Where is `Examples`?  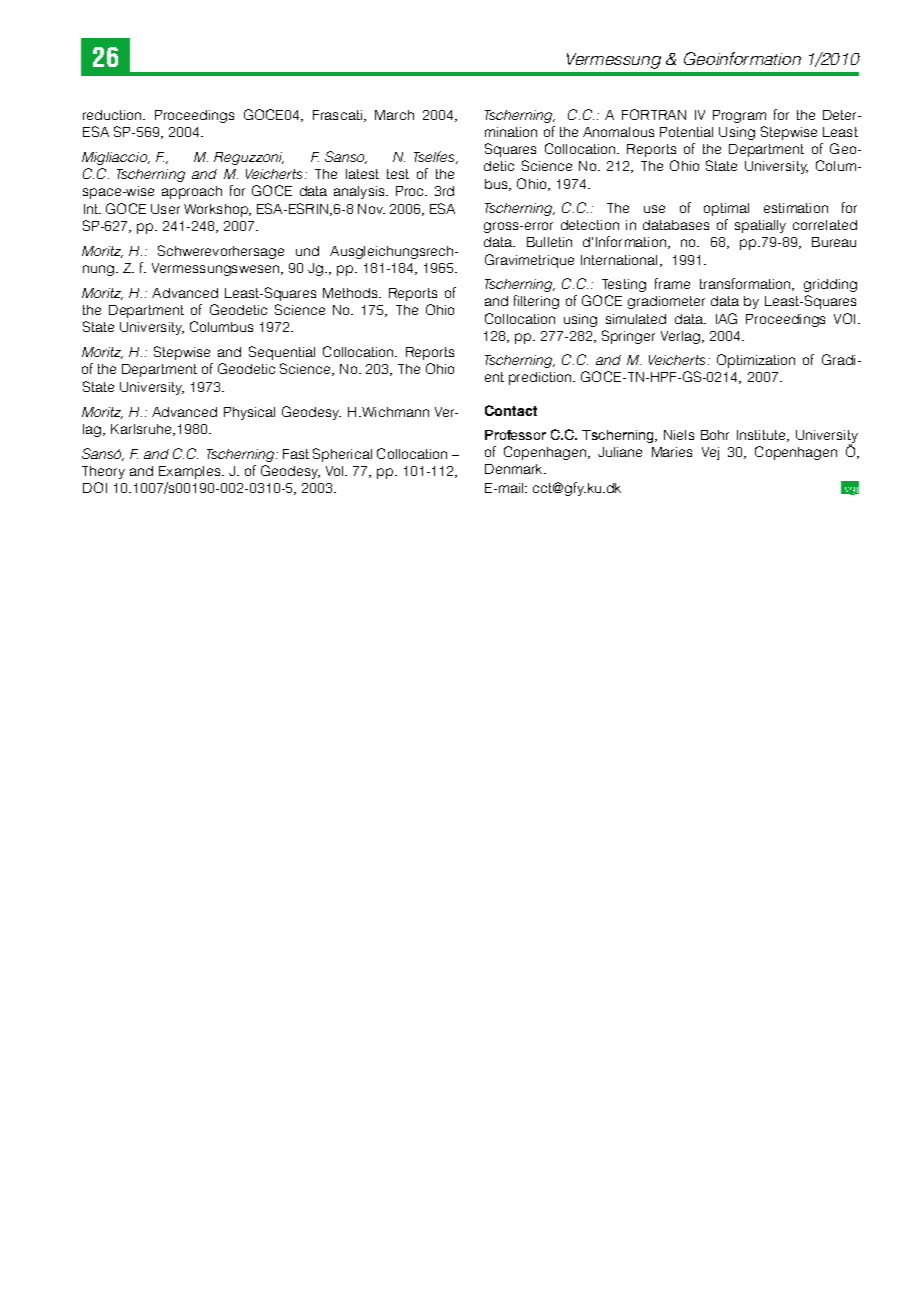 Examples is located at coordinates (191, 472).
